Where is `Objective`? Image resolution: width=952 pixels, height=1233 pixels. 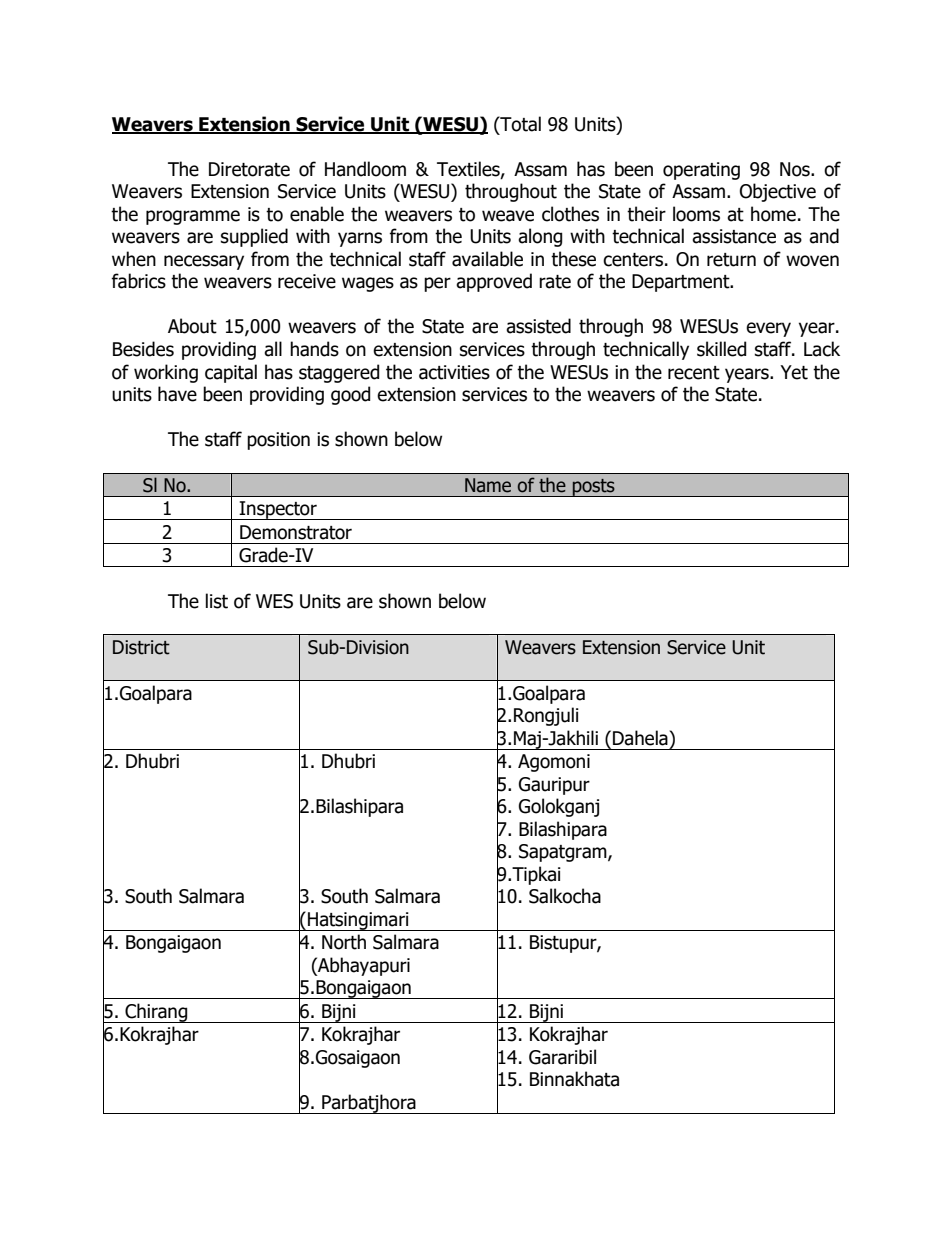 Objective is located at coordinates (778, 192).
